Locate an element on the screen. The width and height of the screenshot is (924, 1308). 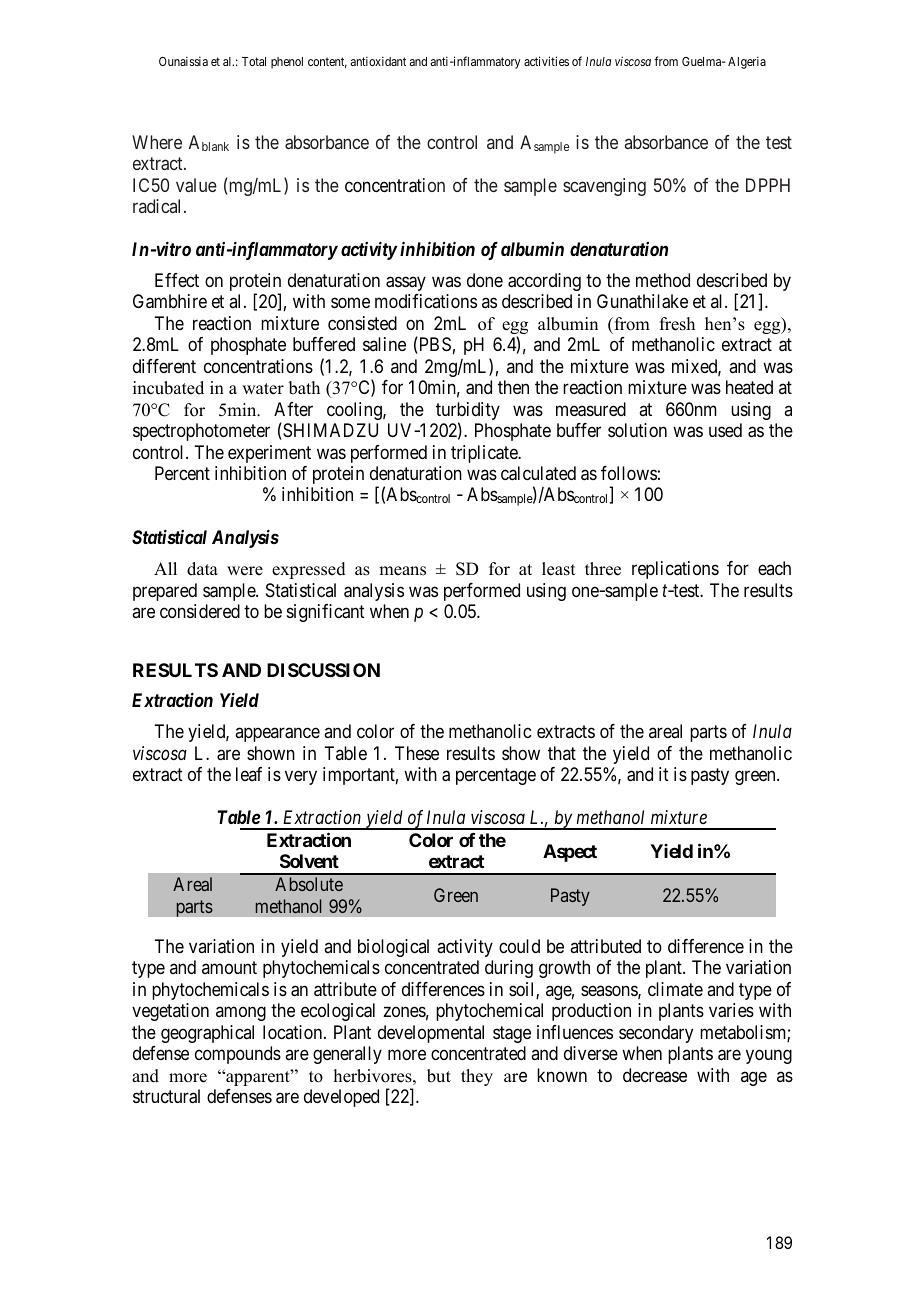
means is located at coordinates (402, 571).
